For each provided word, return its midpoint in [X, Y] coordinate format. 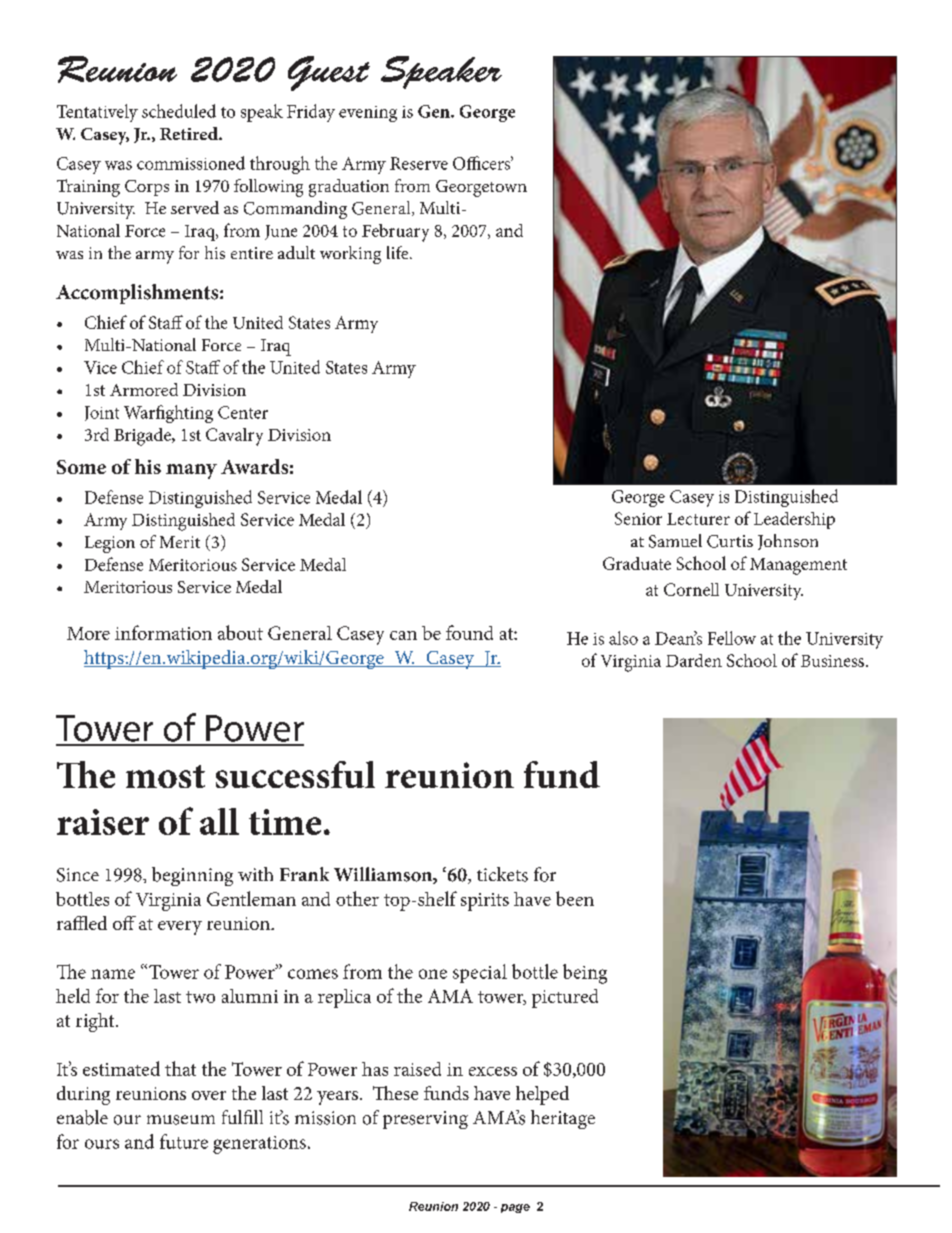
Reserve [419, 163]
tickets [502, 874]
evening [368, 114]
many [191, 471]
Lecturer [698, 519]
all [219, 821]
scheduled [179, 111]
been [575, 898]
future [184, 1141]
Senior [638, 518]
